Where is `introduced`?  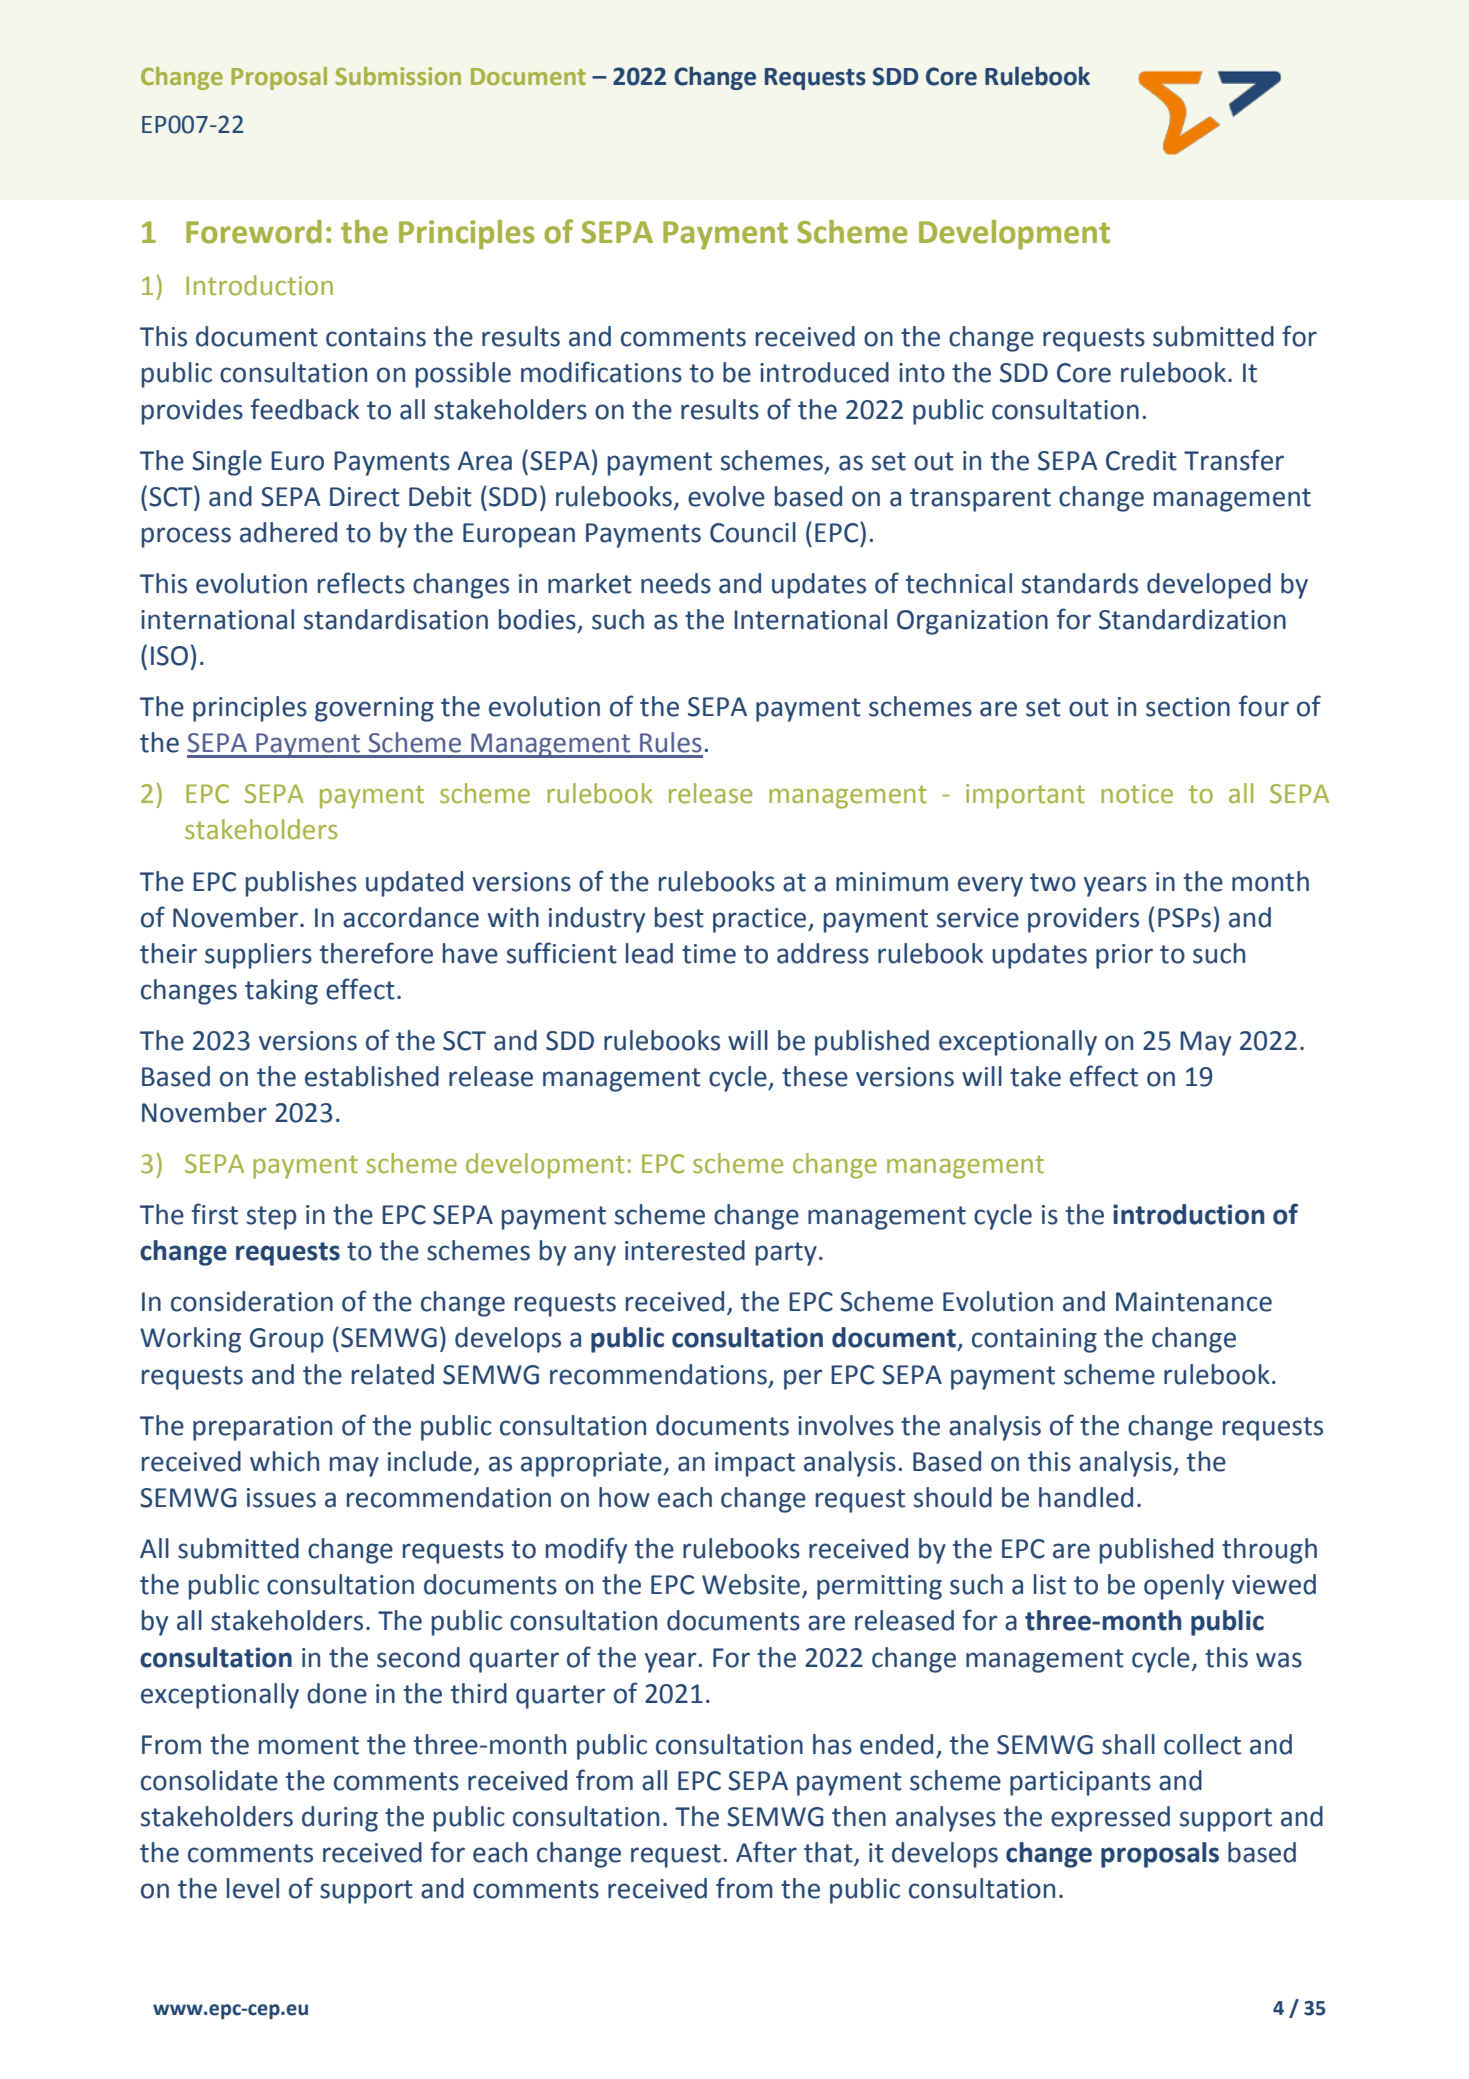
introduced is located at coordinates (824, 372).
